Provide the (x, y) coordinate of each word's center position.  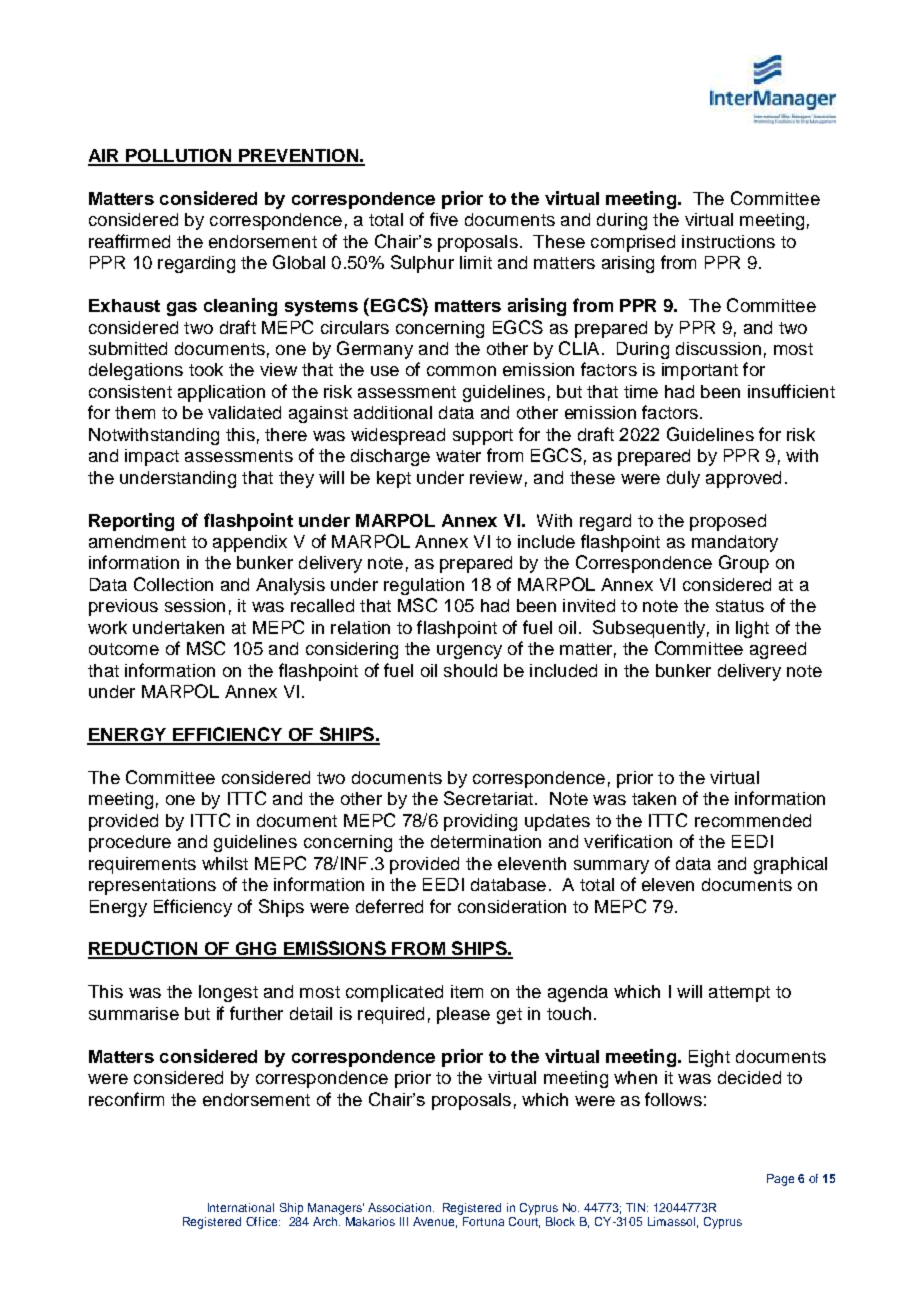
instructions (728, 241)
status (740, 606)
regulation (424, 586)
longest (228, 993)
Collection (173, 584)
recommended (753, 820)
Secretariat (488, 798)
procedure (130, 843)
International (241, 1207)
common (461, 371)
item (467, 991)
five (444, 219)
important (700, 371)
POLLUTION (179, 157)
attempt (739, 994)
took (206, 369)
